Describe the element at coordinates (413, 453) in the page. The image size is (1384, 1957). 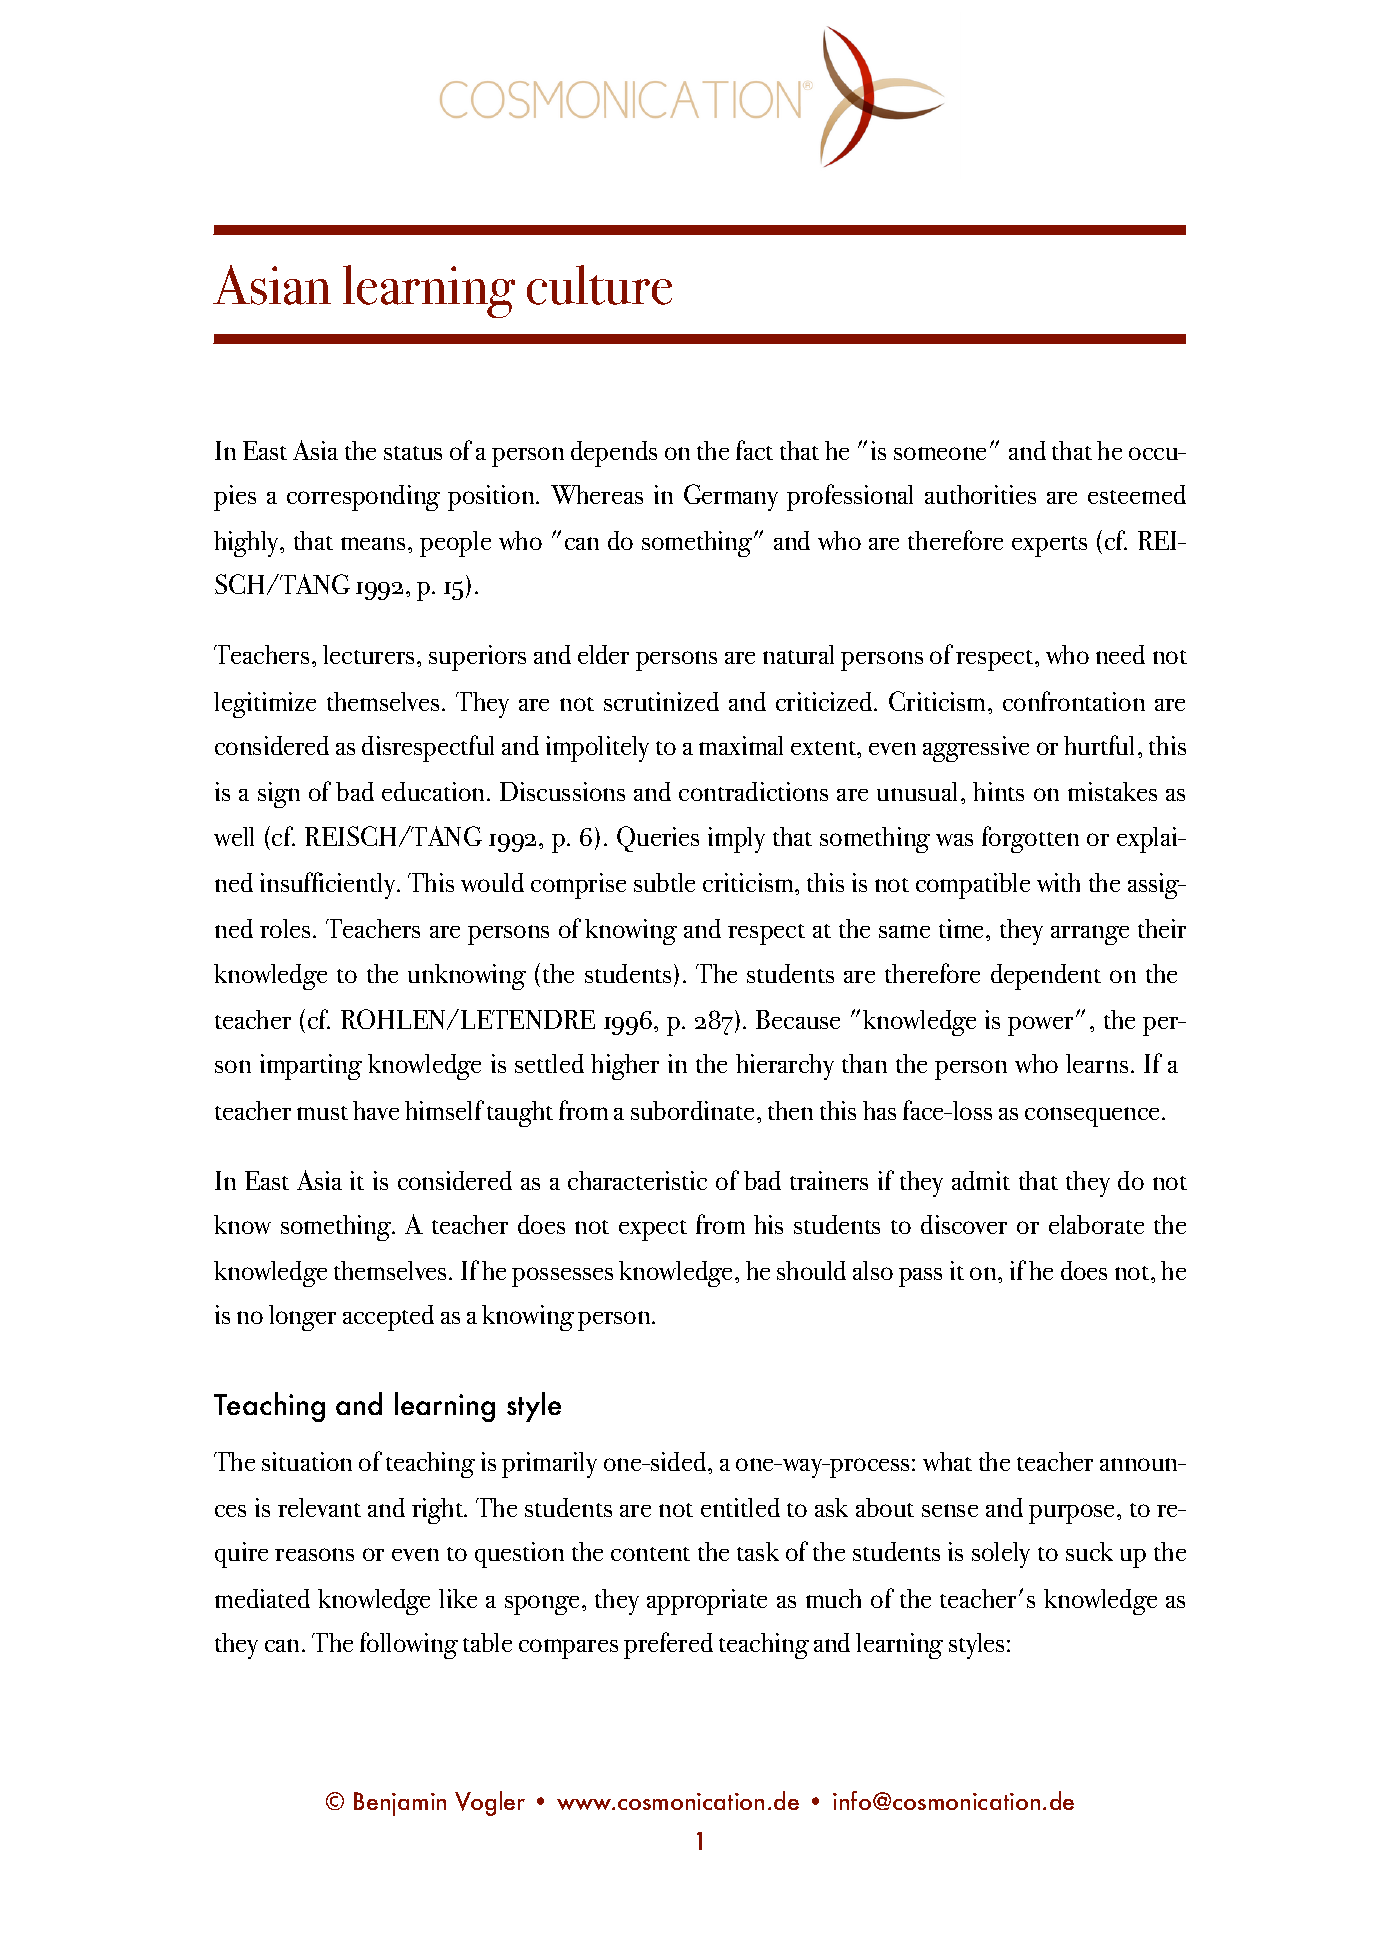
I see `status` at that location.
